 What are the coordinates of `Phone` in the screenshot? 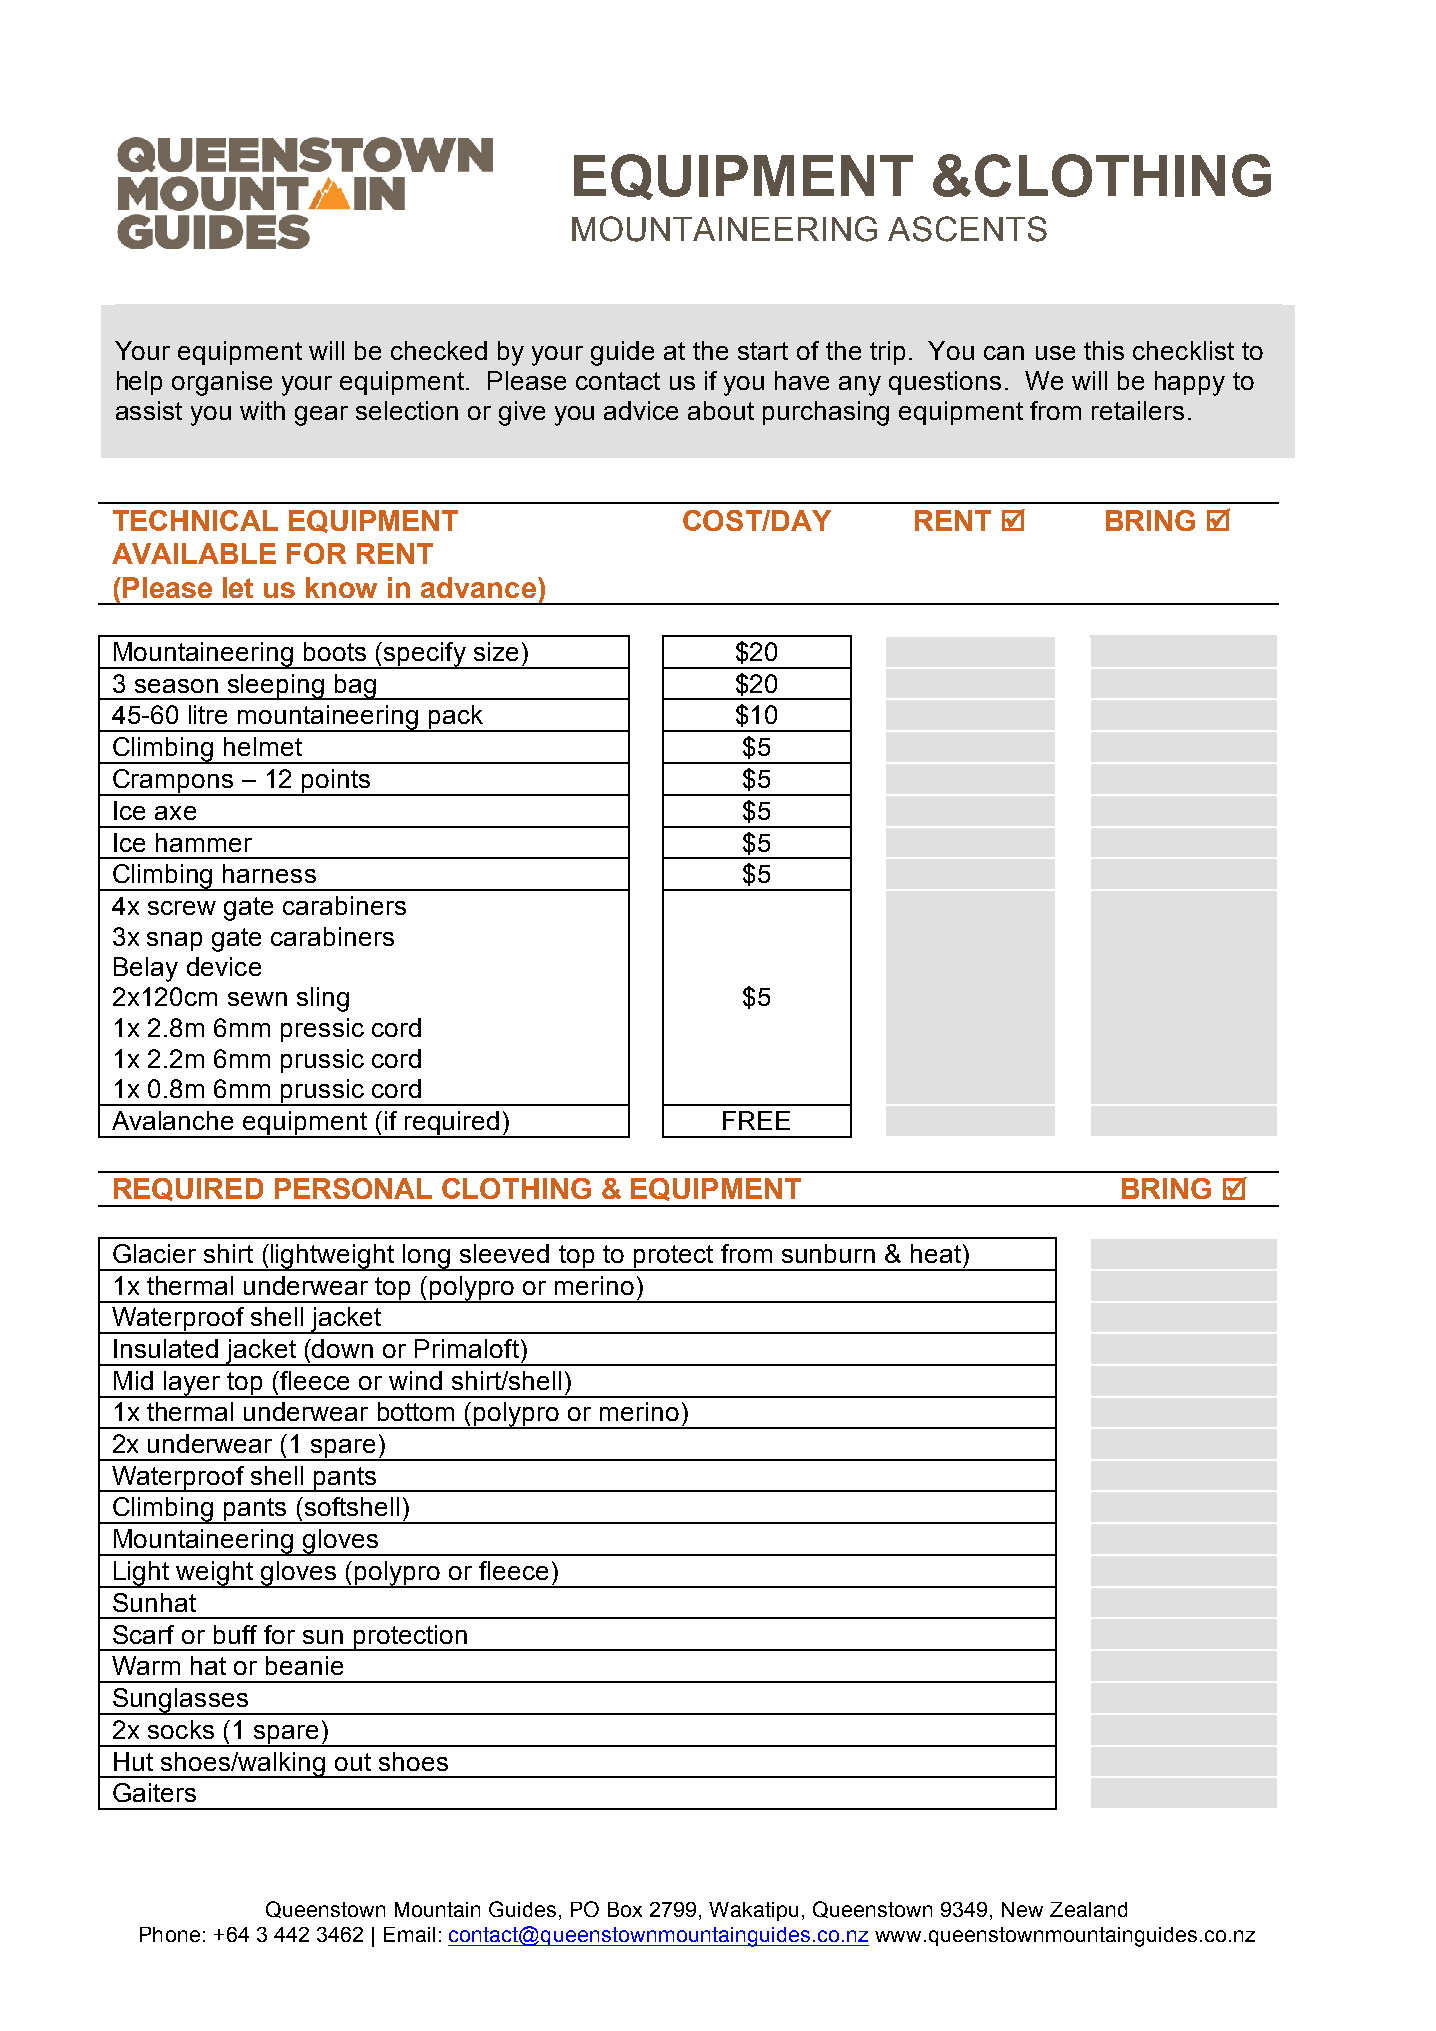 It's located at (170, 1934).
